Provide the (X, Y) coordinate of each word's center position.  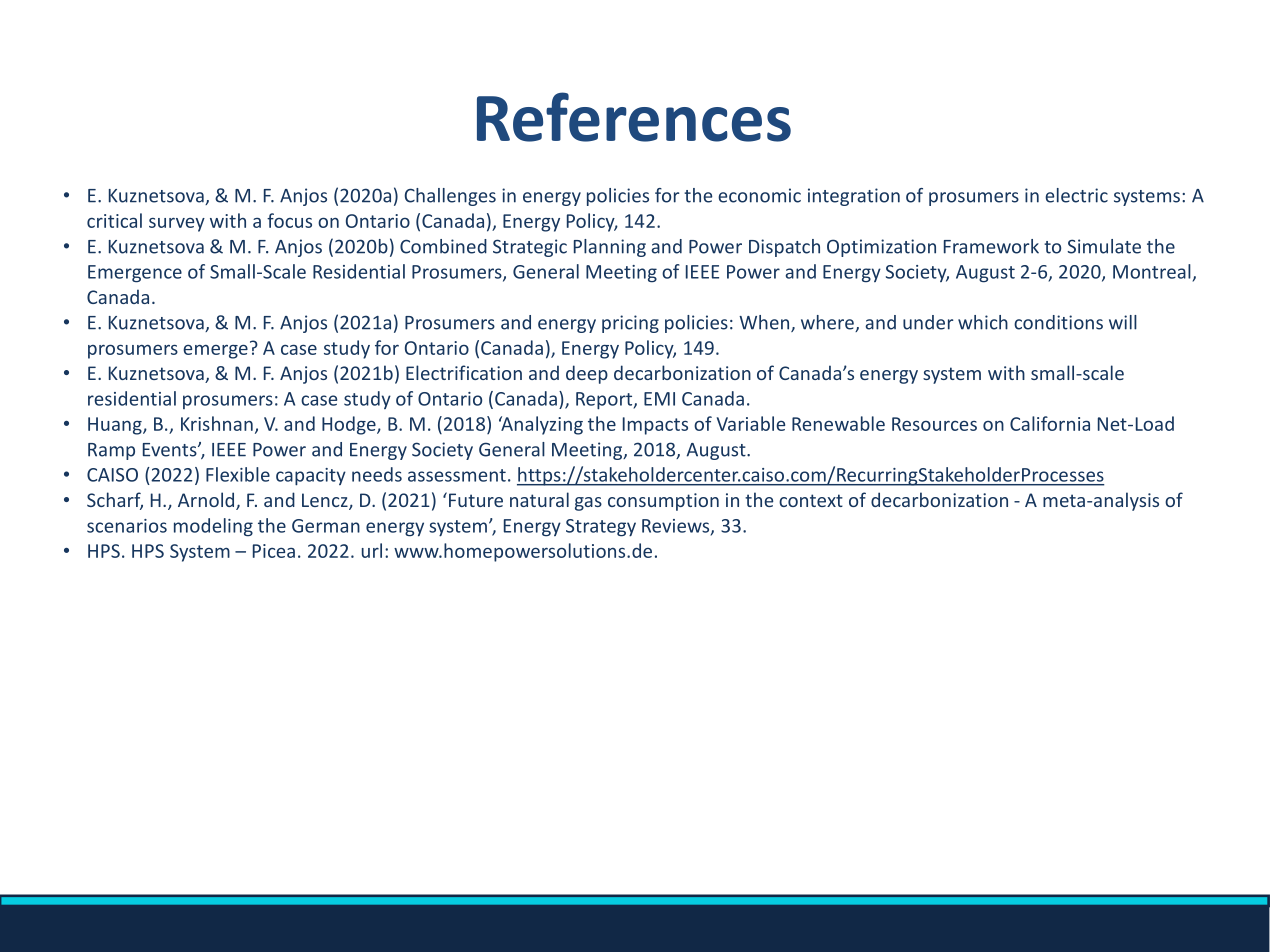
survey (177, 225)
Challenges (450, 197)
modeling (213, 527)
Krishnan (217, 423)
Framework (991, 246)
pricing (630, 324)
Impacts (655, 426)
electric (1076, 195)
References (634, 117)
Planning (610, 248)
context (811, 500)
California (1050, 423)
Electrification (464, 372)
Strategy (601, 528)
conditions (1058, 322)
